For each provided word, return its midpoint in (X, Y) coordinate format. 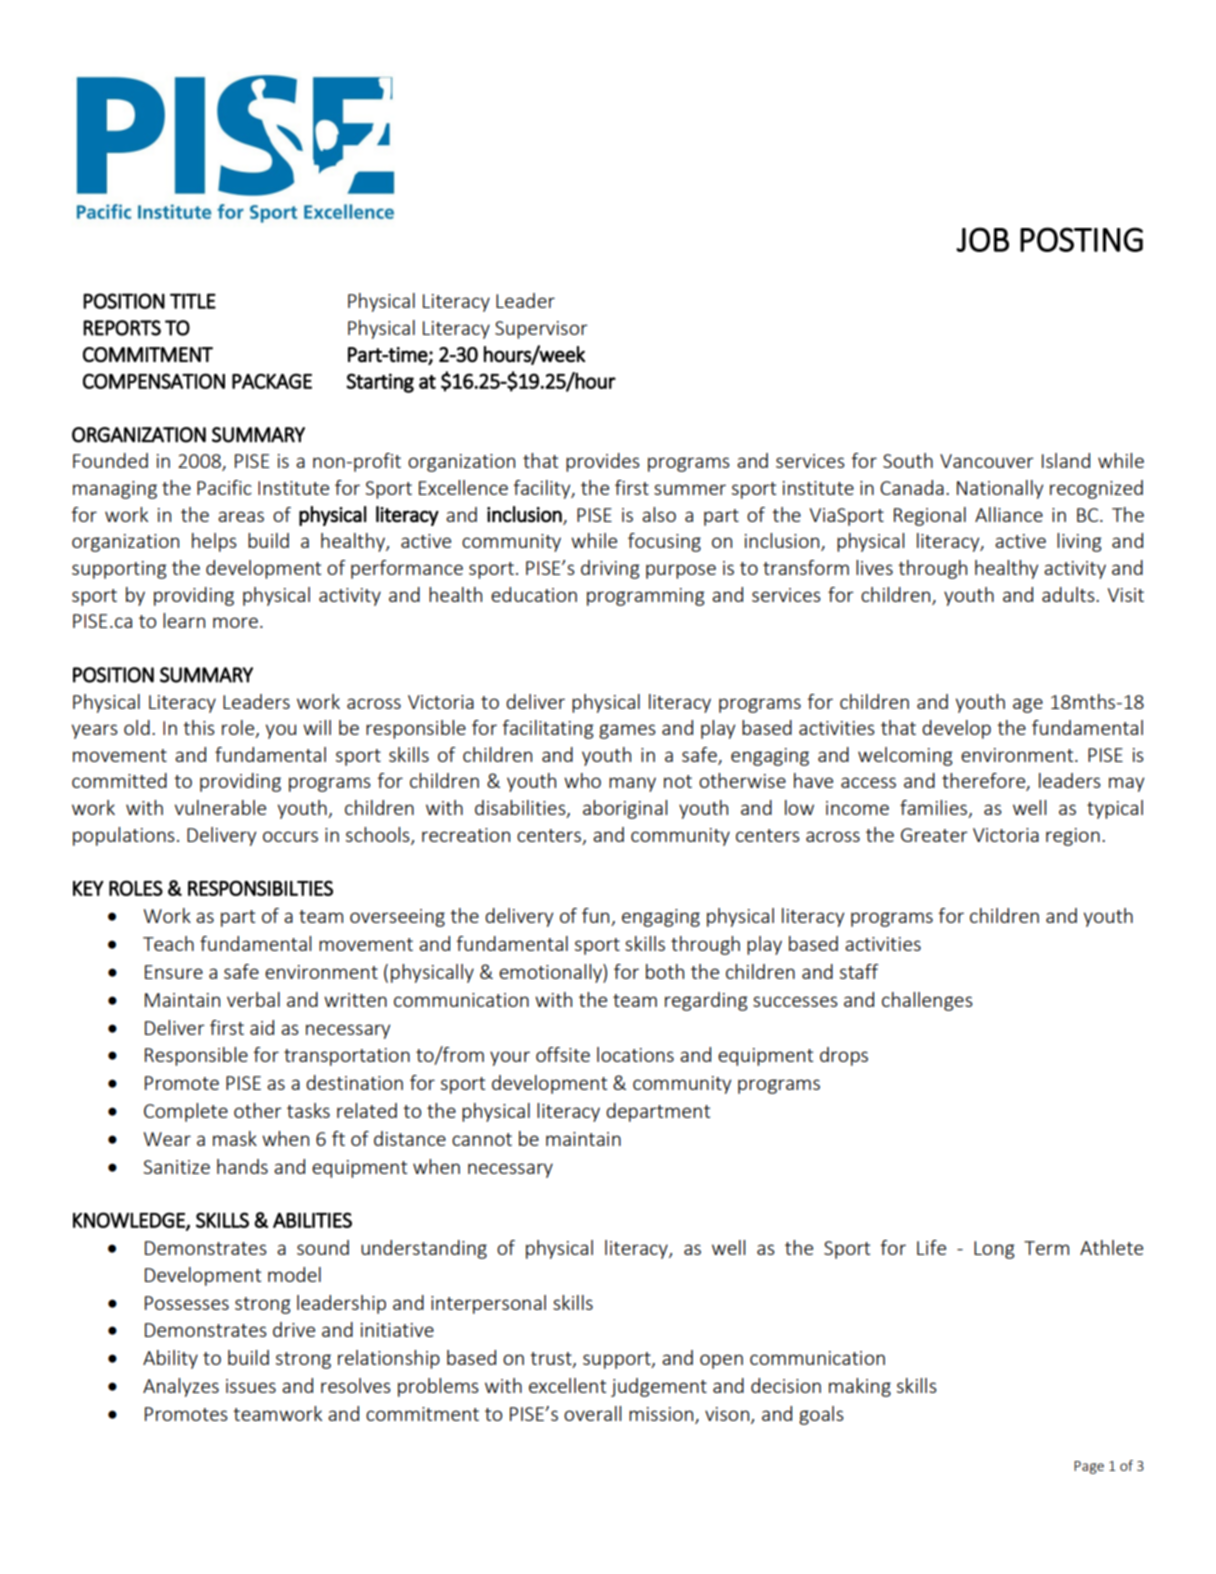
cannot (482, 1139)
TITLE (193, 301)
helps (214, 542)
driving (610, 569)
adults (1069, 594)
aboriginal (625, 809)
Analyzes (181, 1387)
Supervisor (541, 330)
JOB (982, 239)
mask (235, 1138)
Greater (934, 835)
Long (994, 1250)
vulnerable (220, 807)
